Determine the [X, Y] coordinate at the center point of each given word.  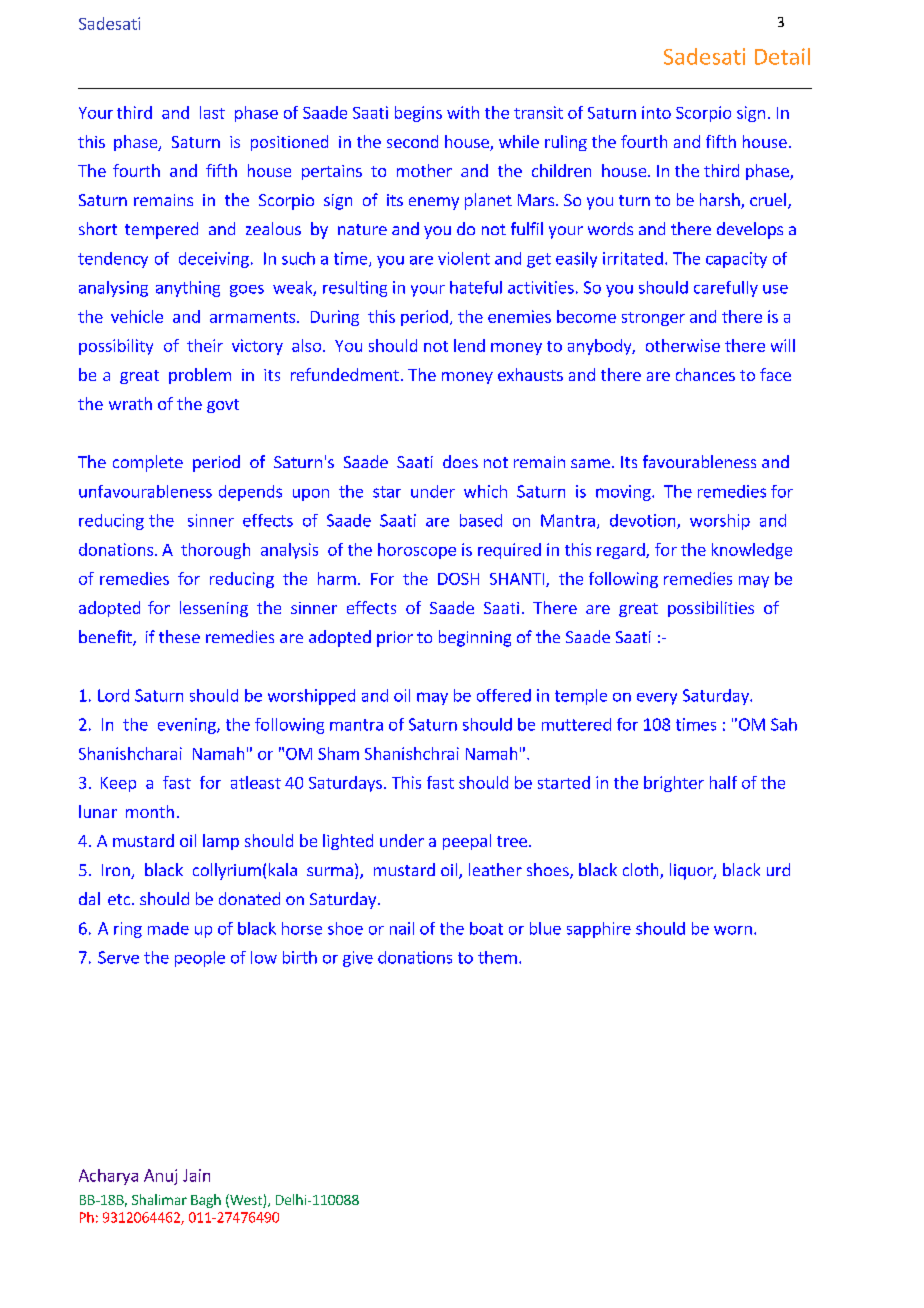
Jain [196, 1175]
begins [418, 114]
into [656, 112]
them [497, 957]
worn [733, 930]
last [212, 112]
